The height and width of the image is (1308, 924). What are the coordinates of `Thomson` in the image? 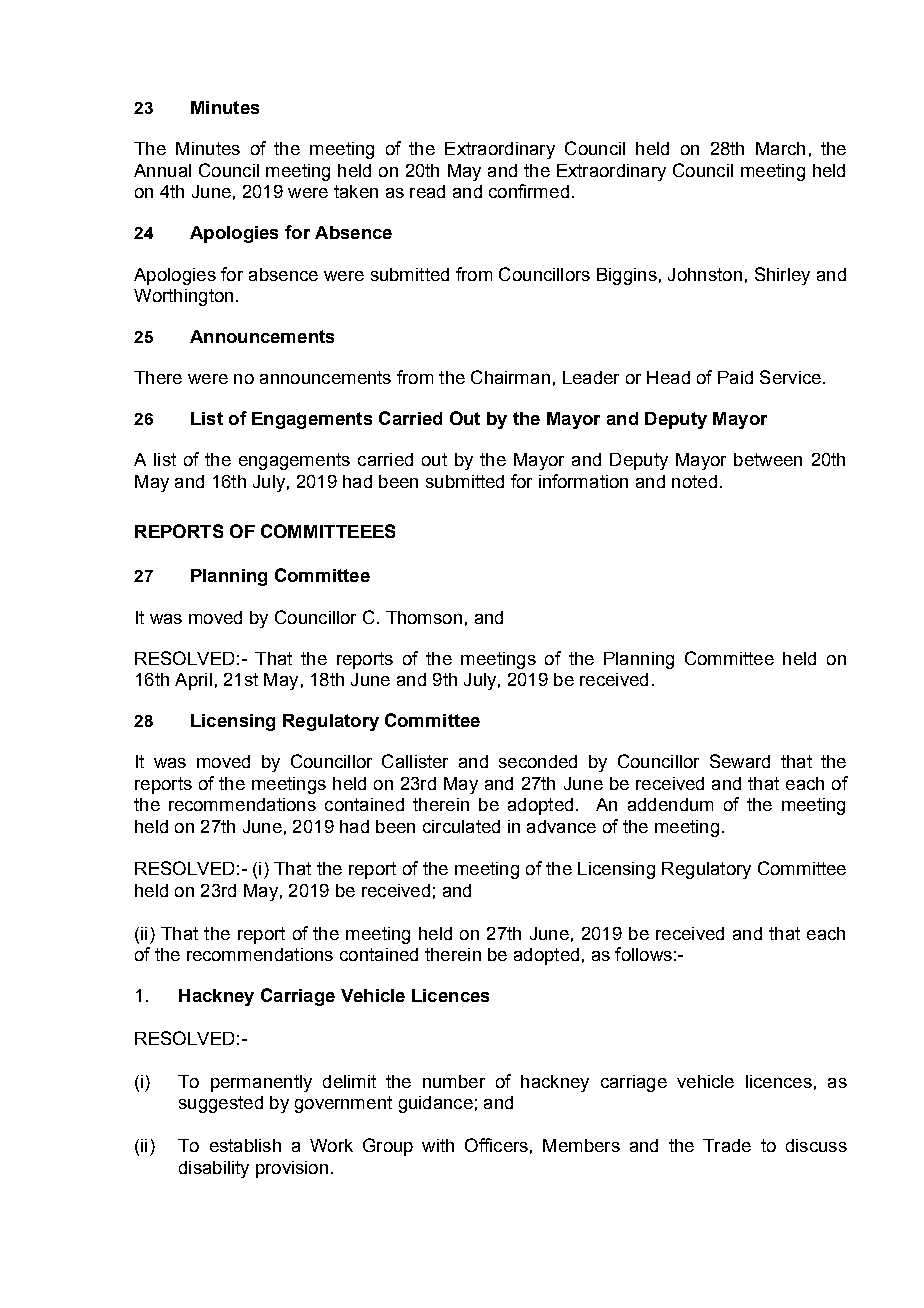 It's located at (424, 617).
